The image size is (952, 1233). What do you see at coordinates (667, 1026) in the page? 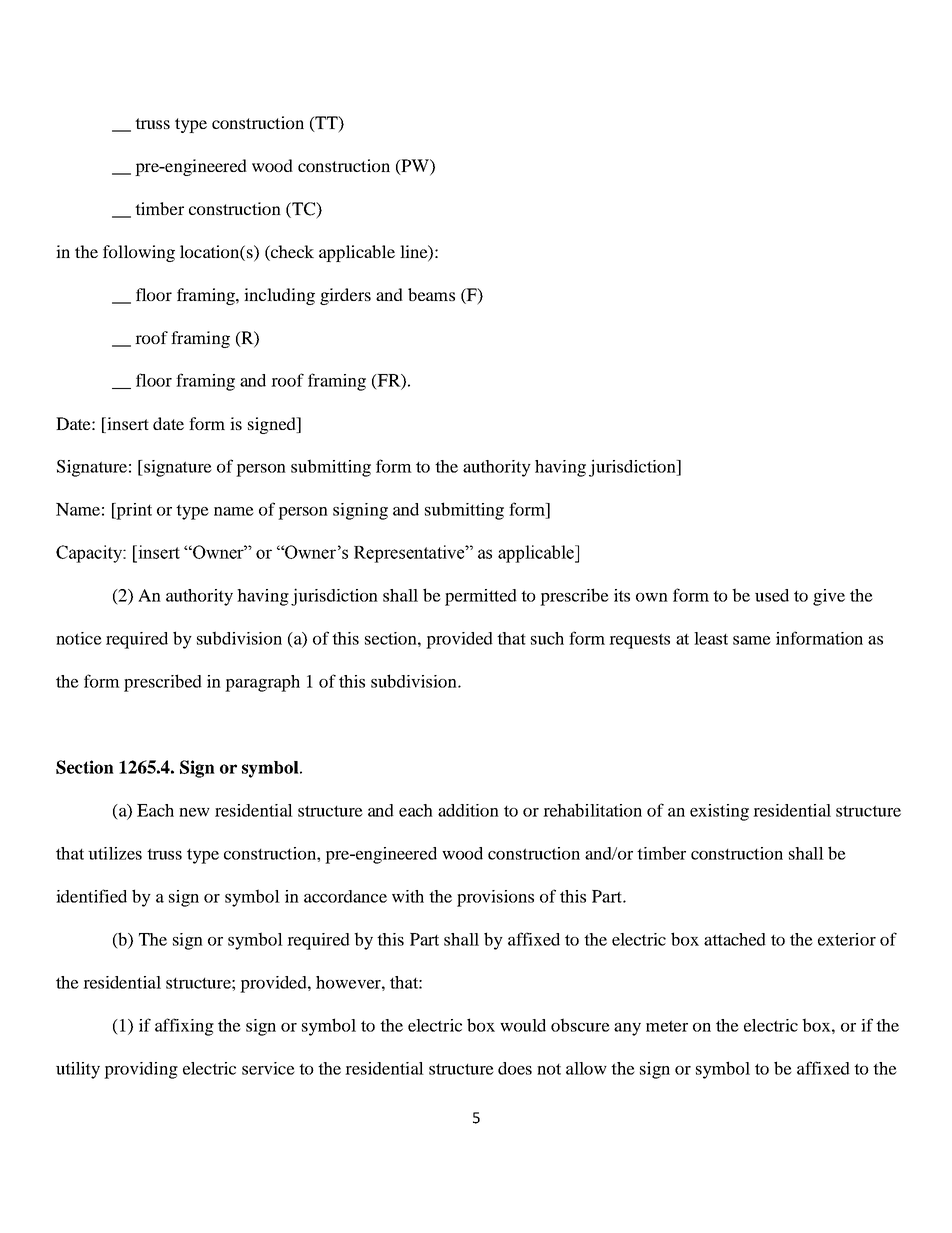
I see `meter` at bounding box center [667, 1026].
